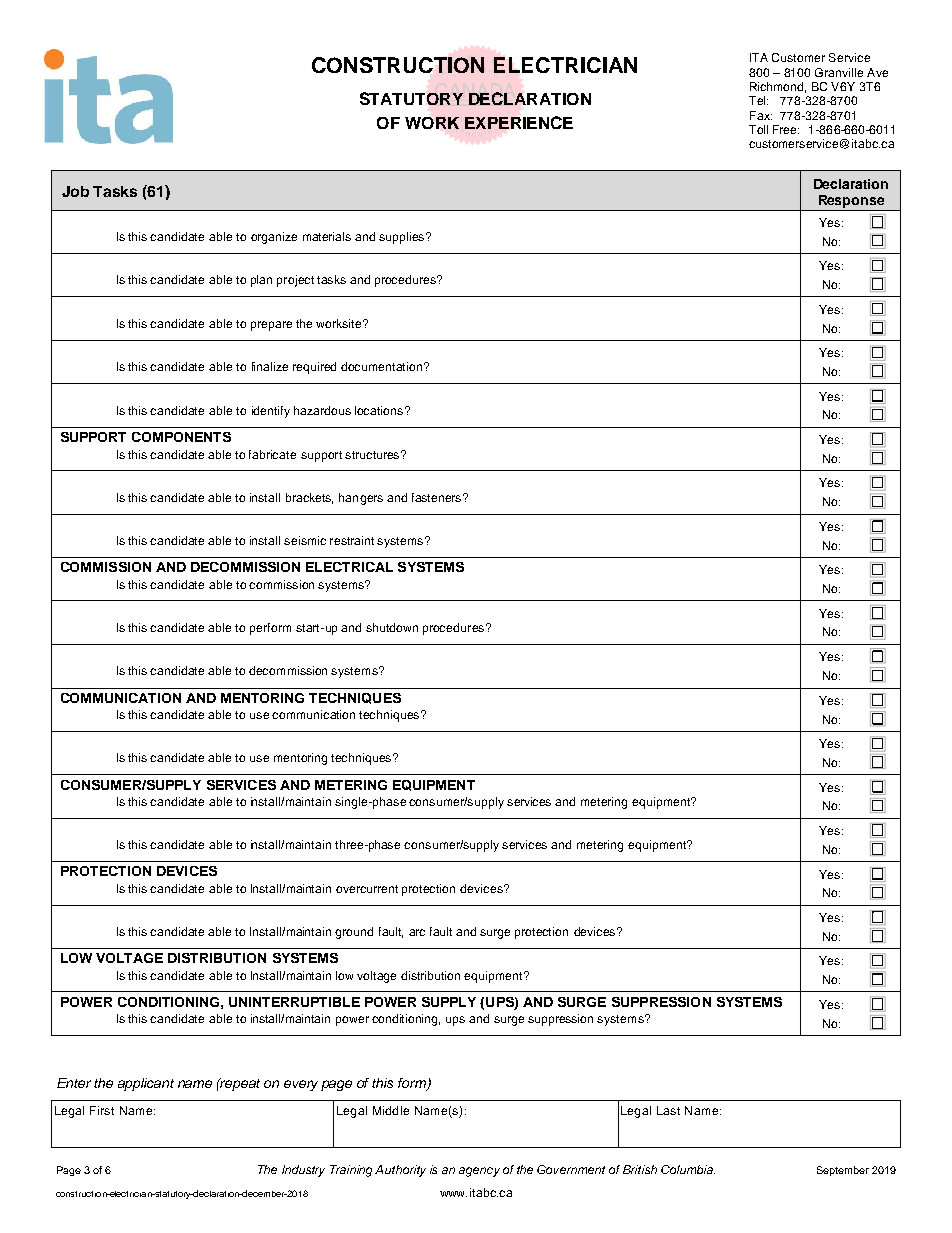  Describe the element at coordinates (519, 122) in the screenshot. I see `EXPERIENCE` at that location.
